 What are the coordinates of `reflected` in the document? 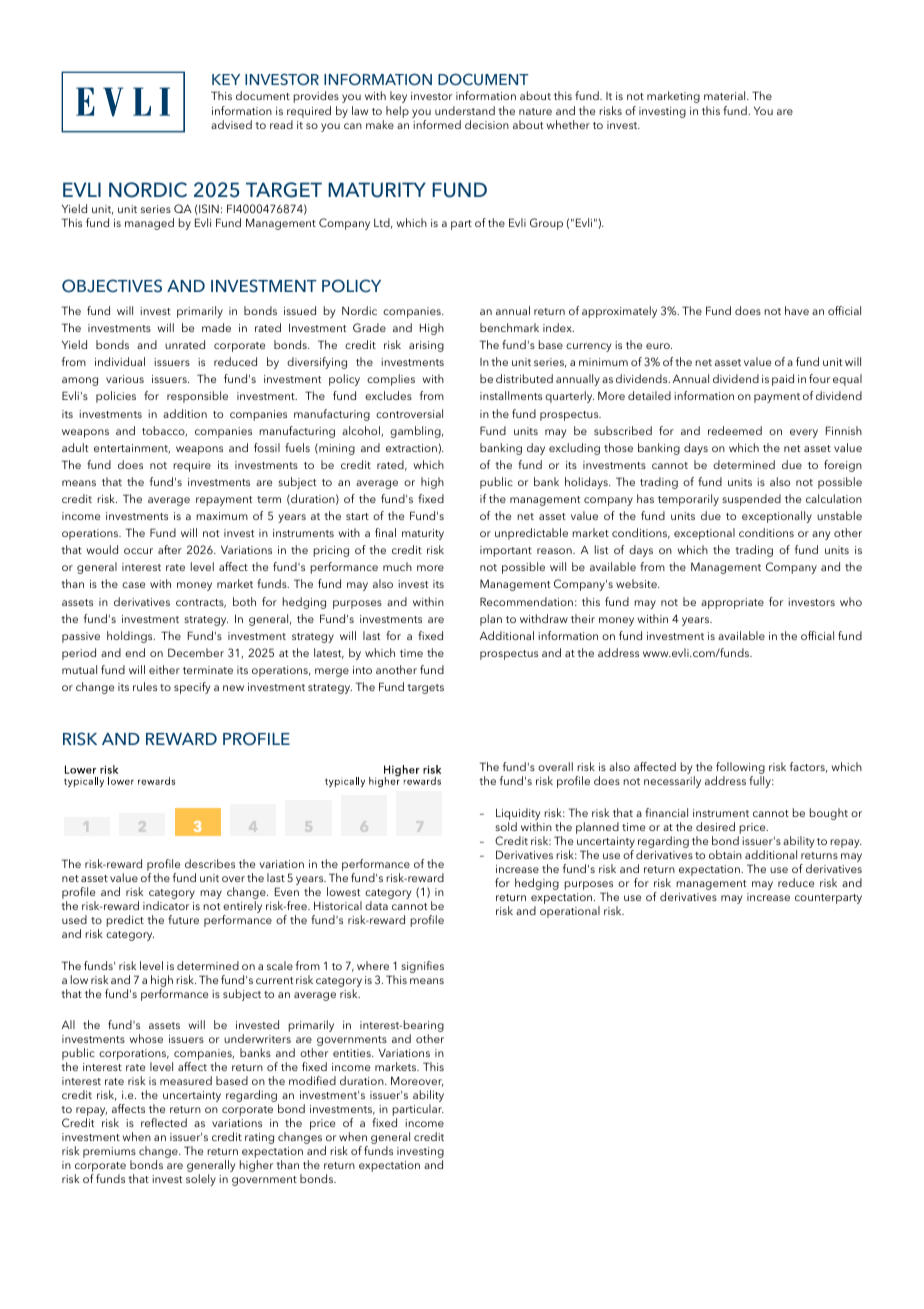 It's located at (164, 1122).
